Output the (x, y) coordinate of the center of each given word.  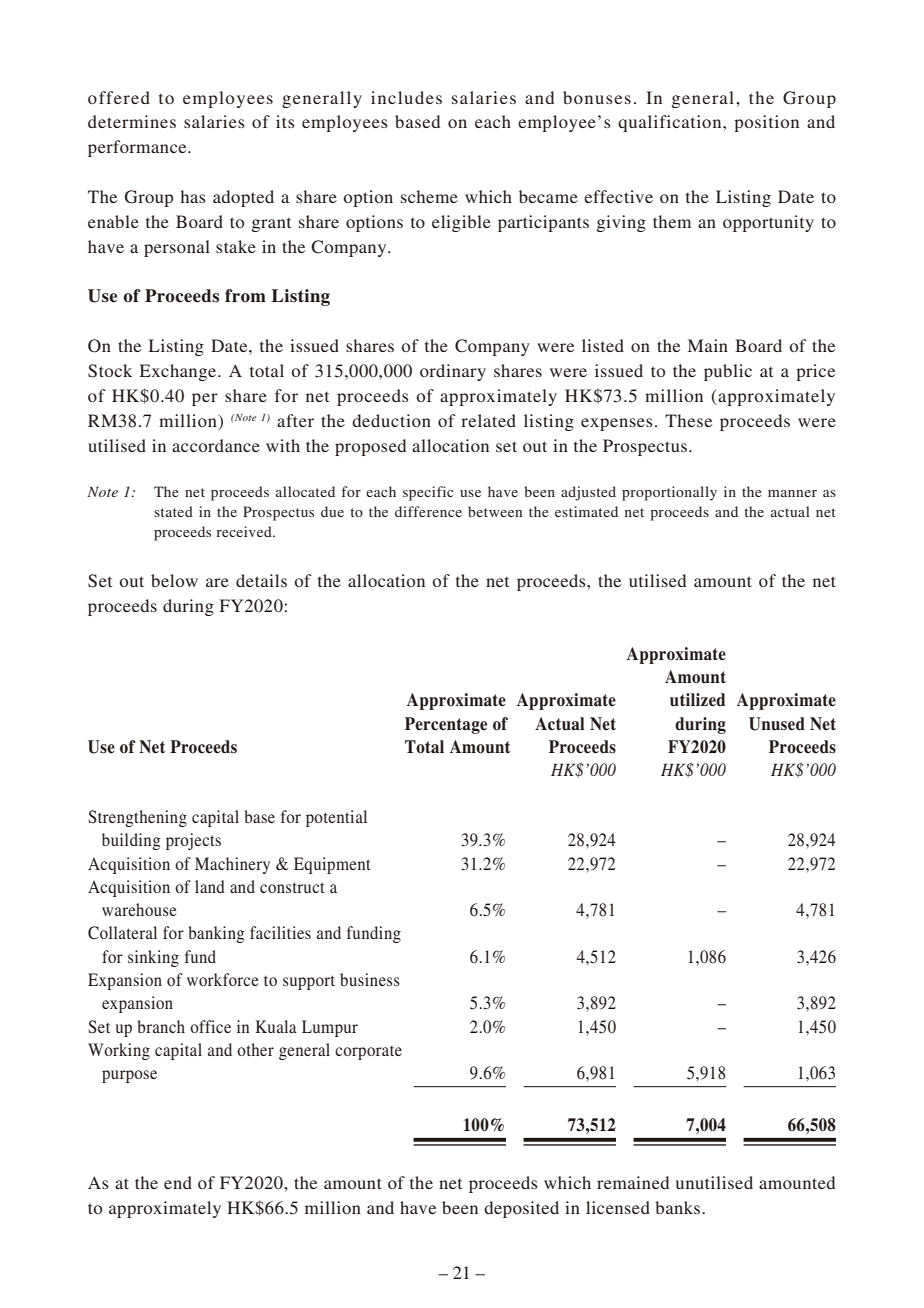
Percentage (446, 725)
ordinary (453, 372)
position (766, 123)
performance (138, 148)
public (728, 372)
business (370, 979)
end (178, 1182)
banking (216, 934)
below (174, 580)
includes (406, 97)
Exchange (179, 372)
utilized (697, 700)
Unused (777, 724)
